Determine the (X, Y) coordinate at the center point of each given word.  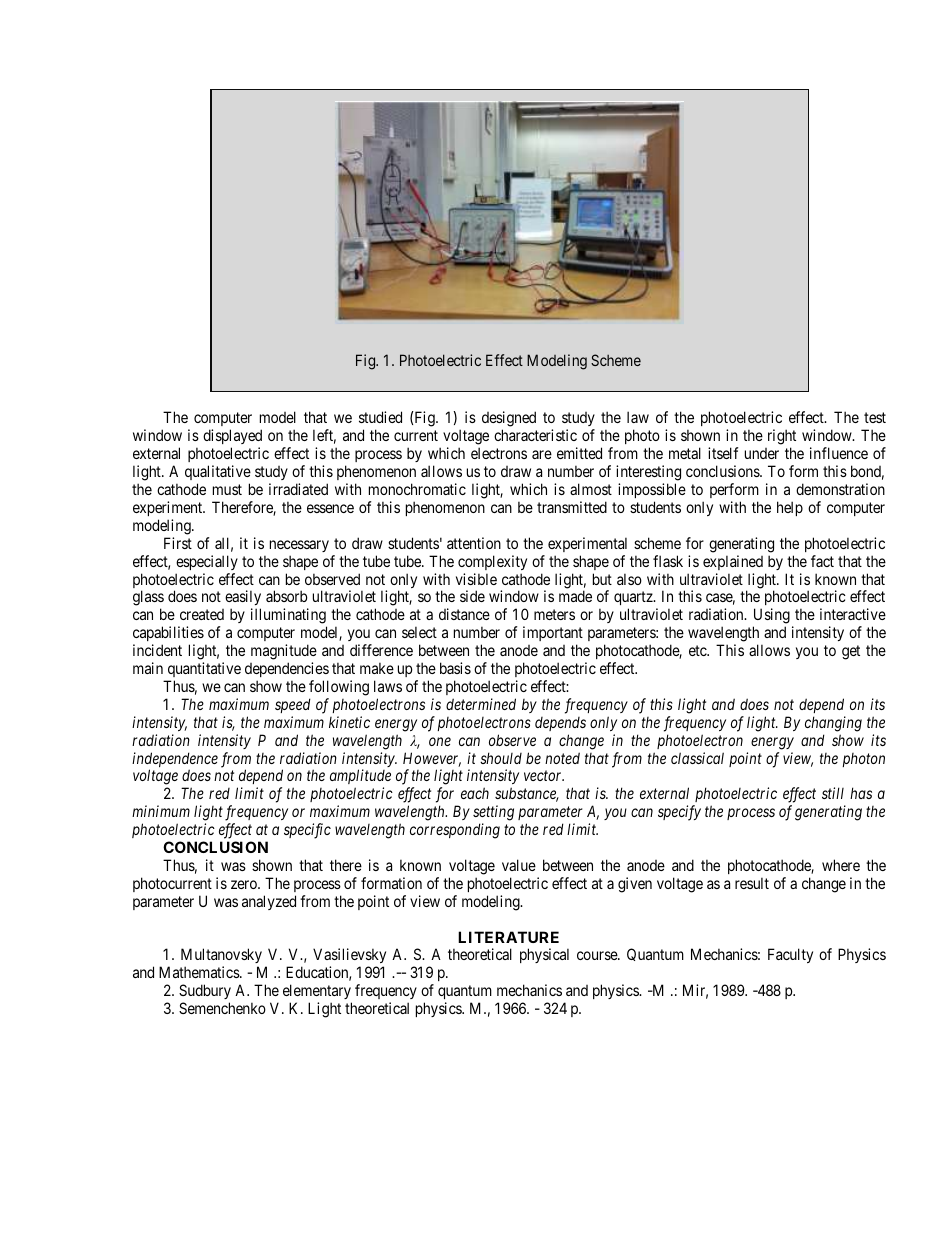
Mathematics (200, 972)
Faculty (790, 955)
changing (833, 724)
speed (293, 705)
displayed (232, 438)
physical (544, 955)
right (782, 438)
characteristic (535, 435)
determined (481, 704)
